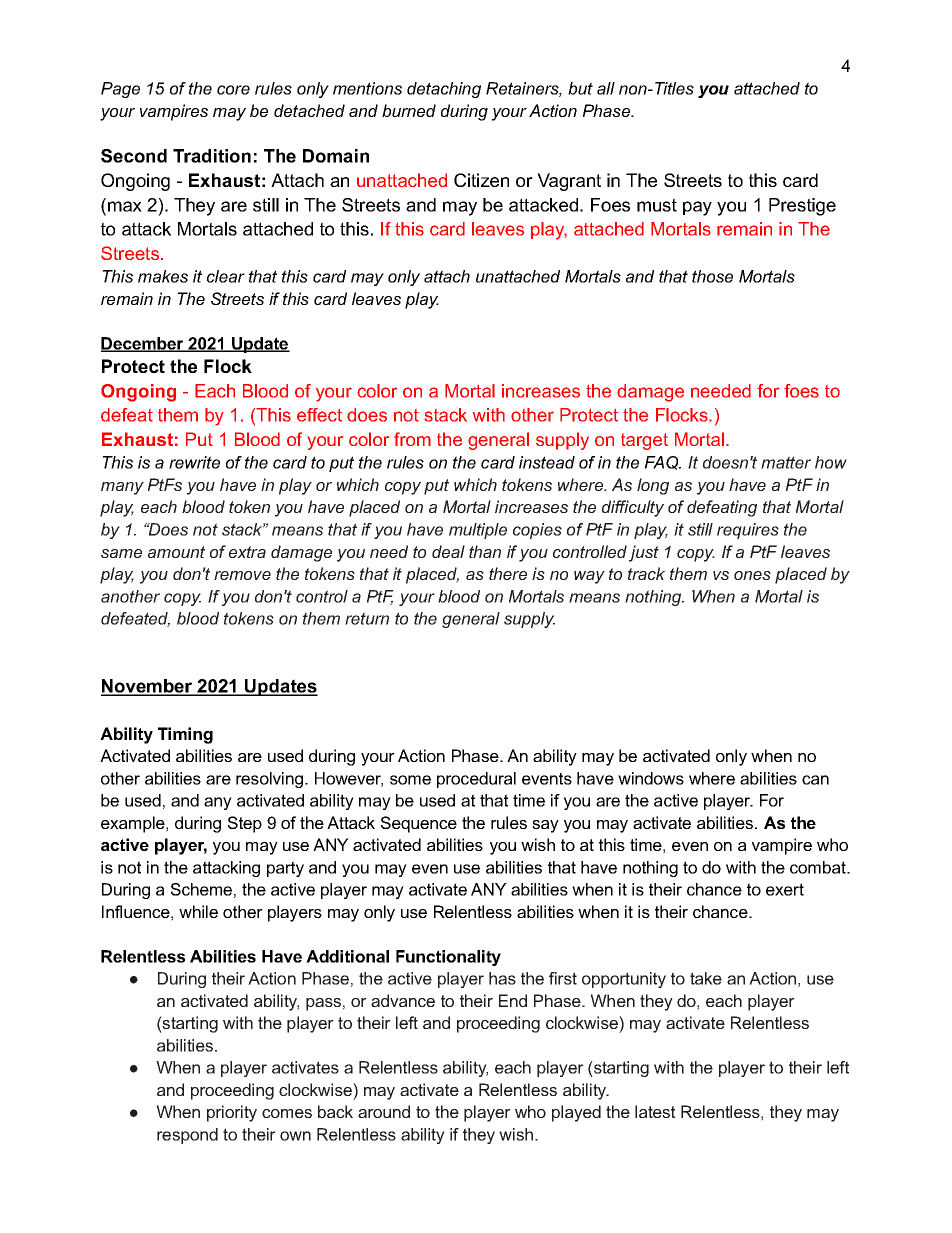 The width and height of the page is (952, 1233). I want to click on amount, so click(176, 552).
